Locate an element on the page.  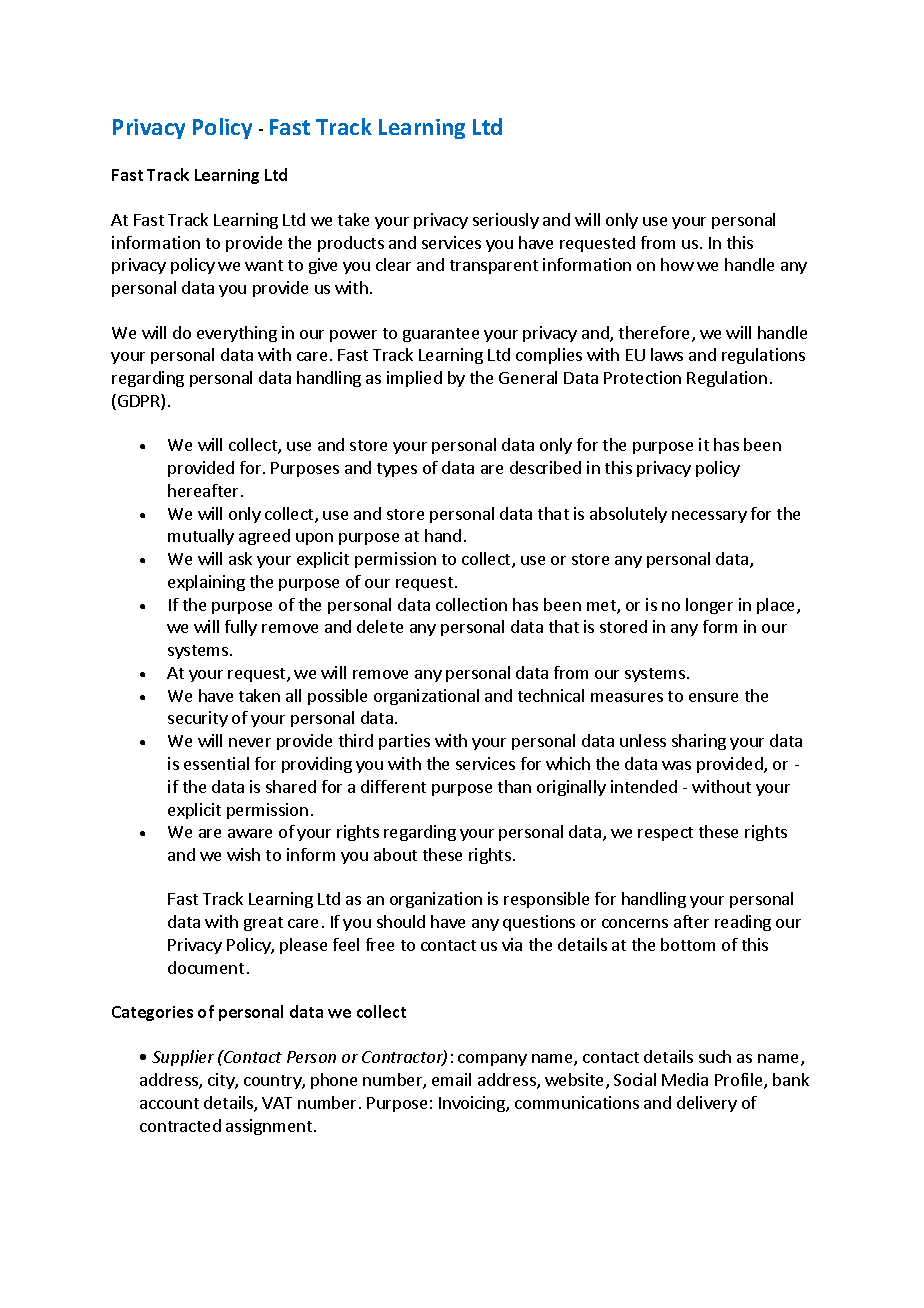
ensure is located at coordinates (713, 697).
